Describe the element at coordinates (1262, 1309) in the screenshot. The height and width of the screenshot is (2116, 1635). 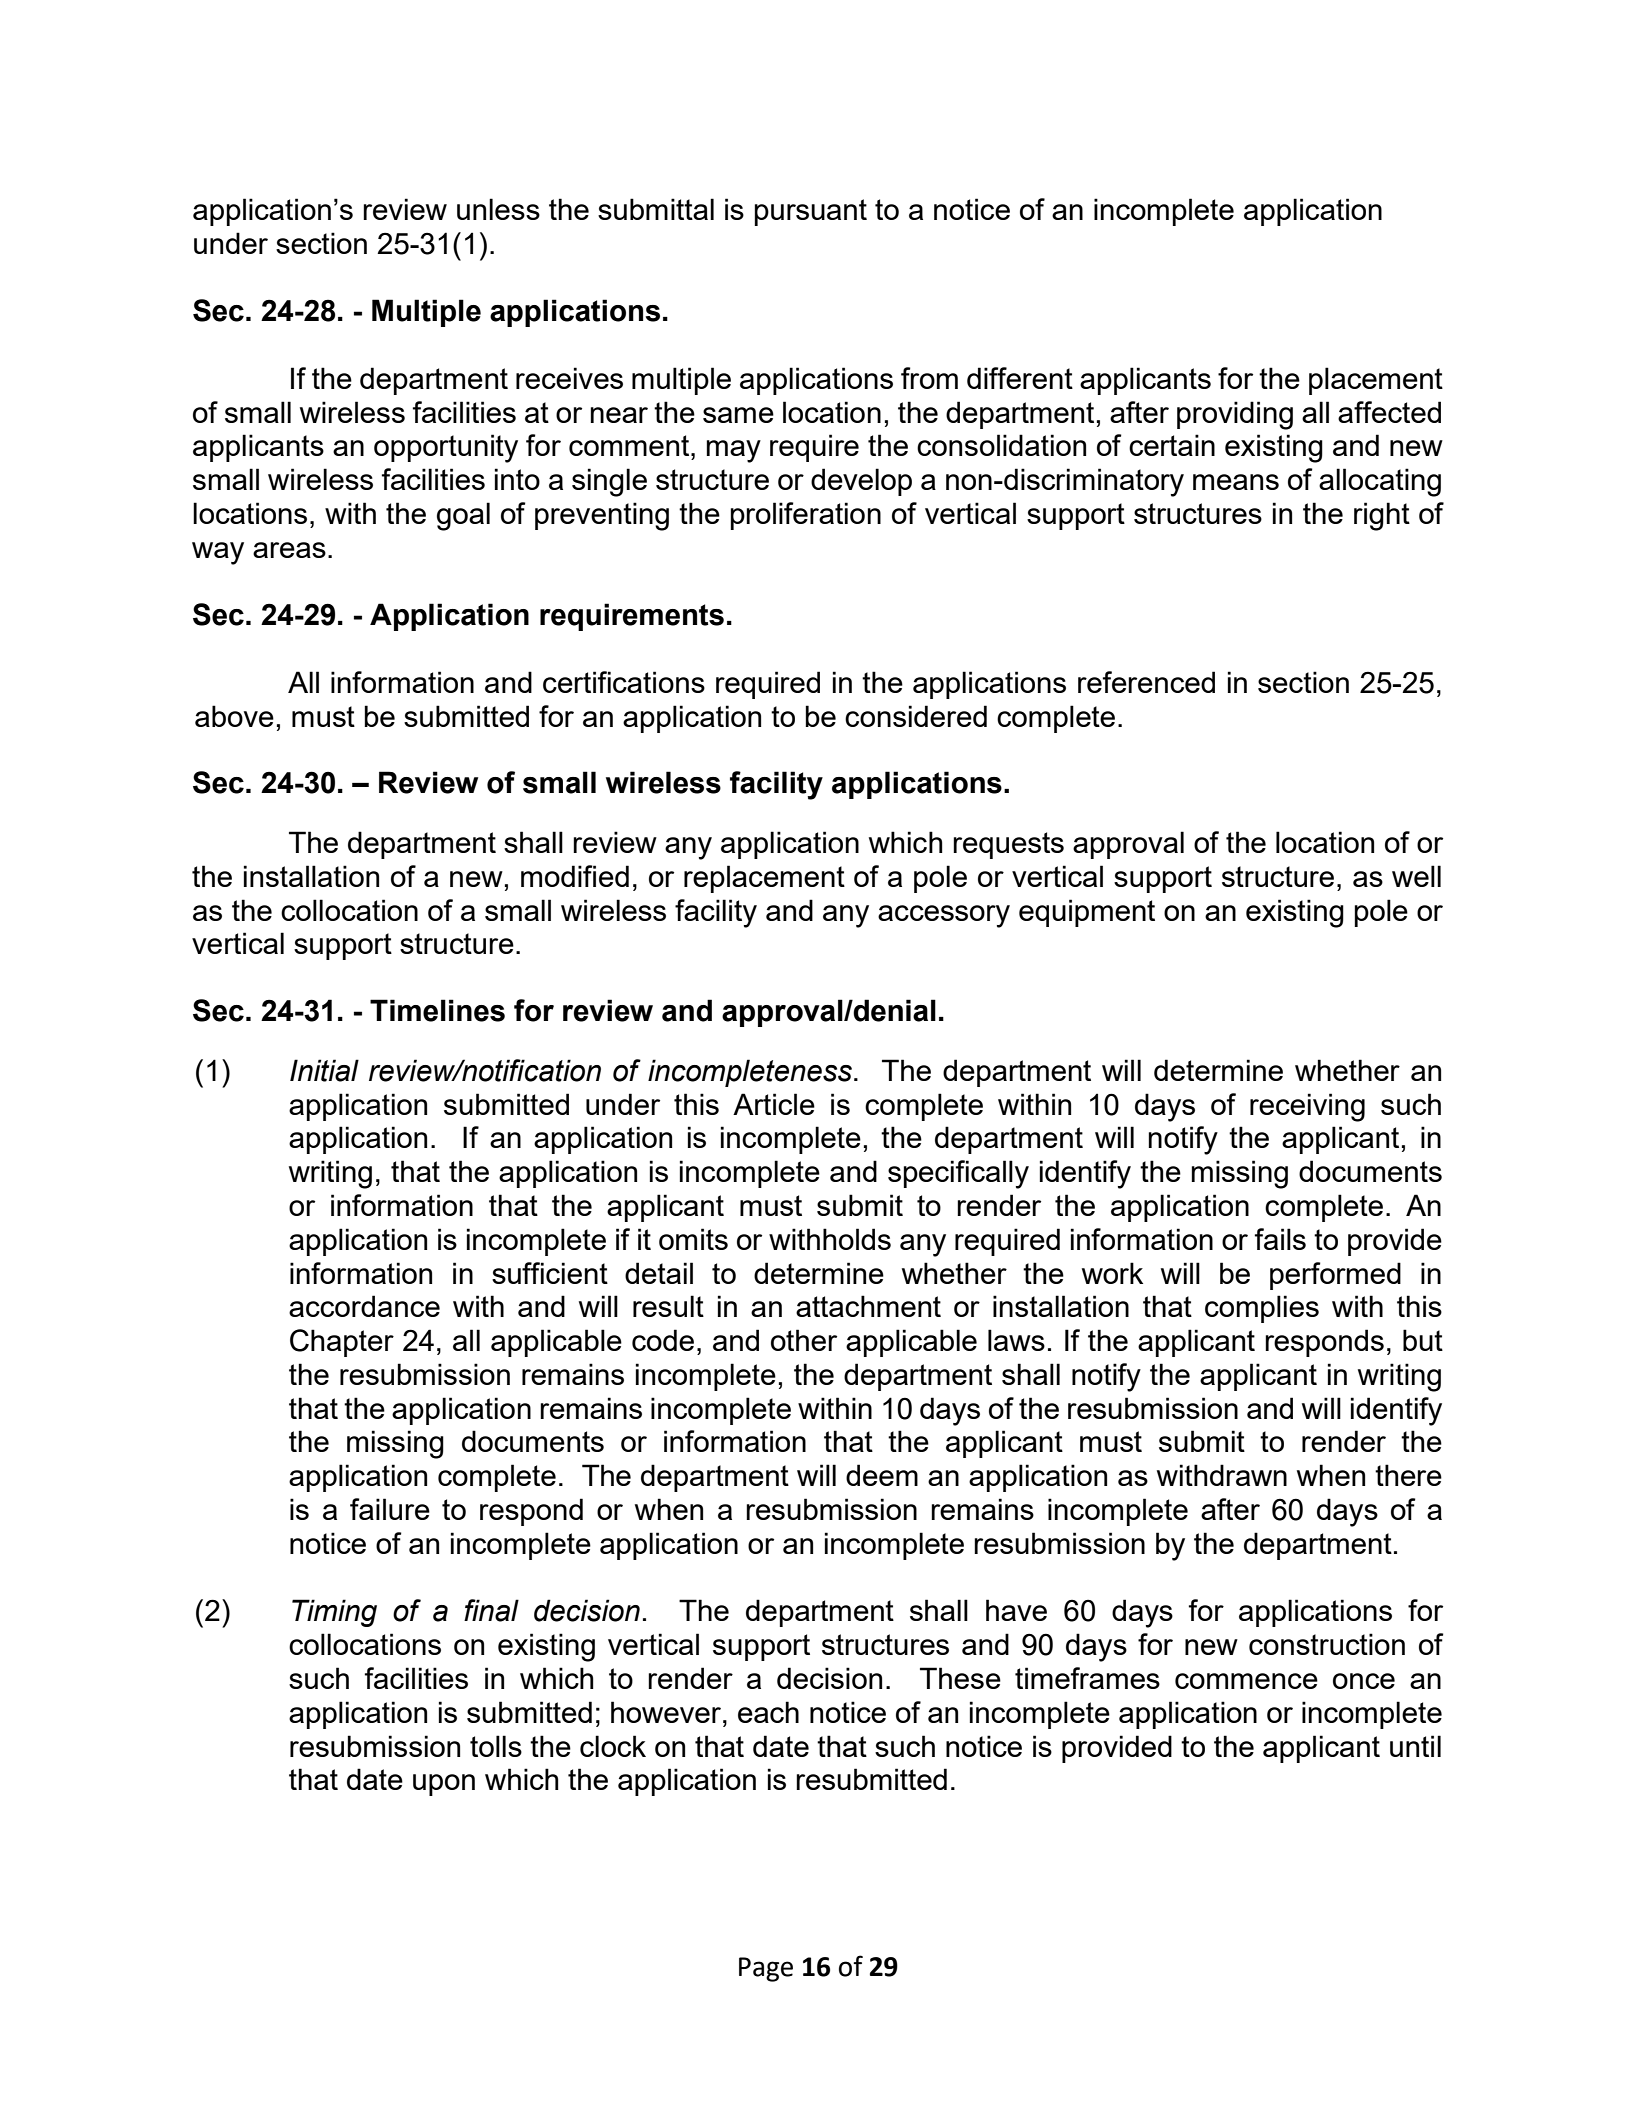
I see `complies` at that location.
